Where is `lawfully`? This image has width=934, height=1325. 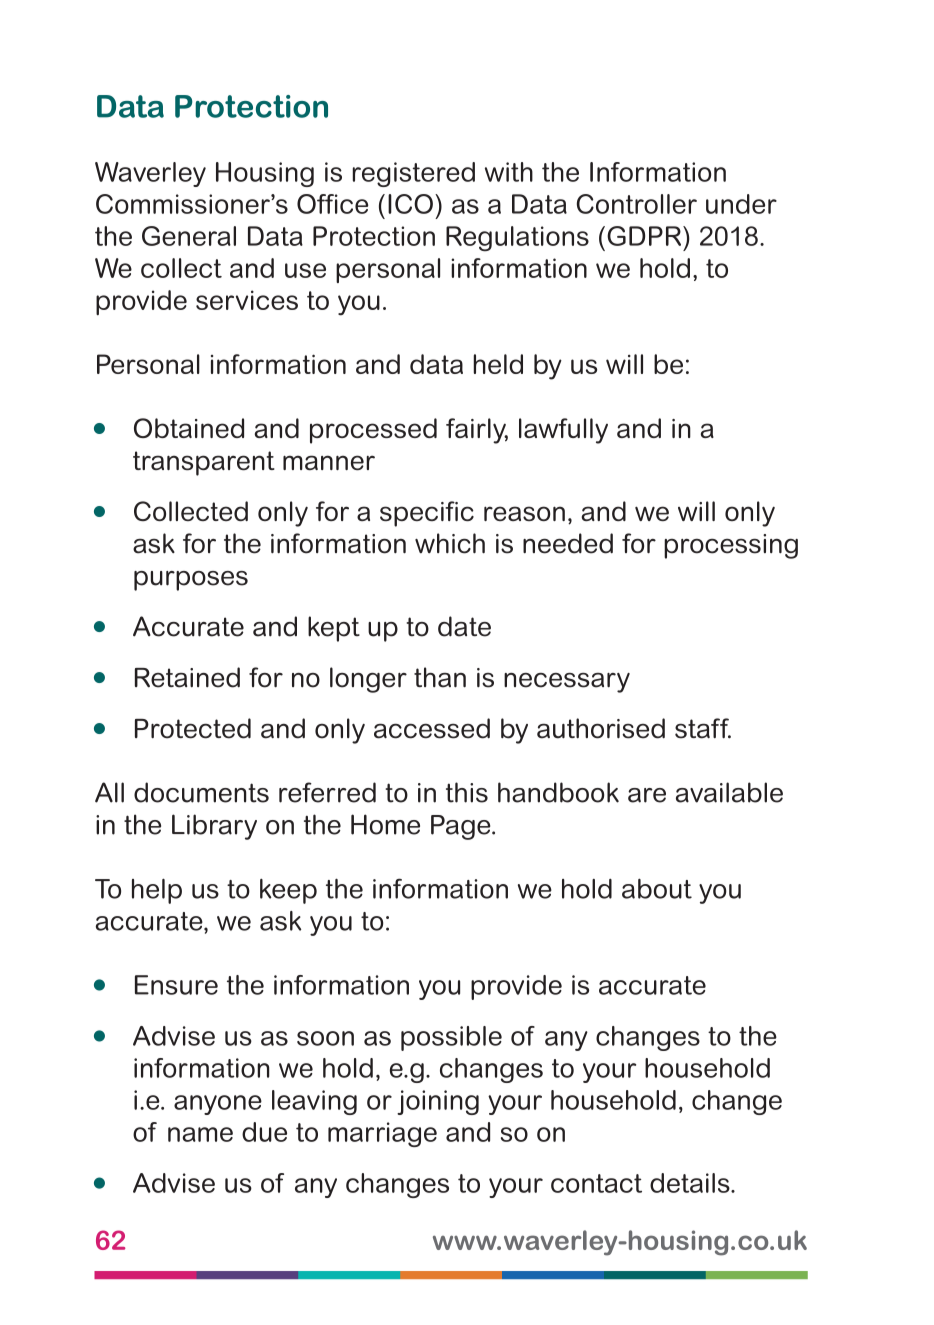
lawfully is located at coordinates (563, 431).
